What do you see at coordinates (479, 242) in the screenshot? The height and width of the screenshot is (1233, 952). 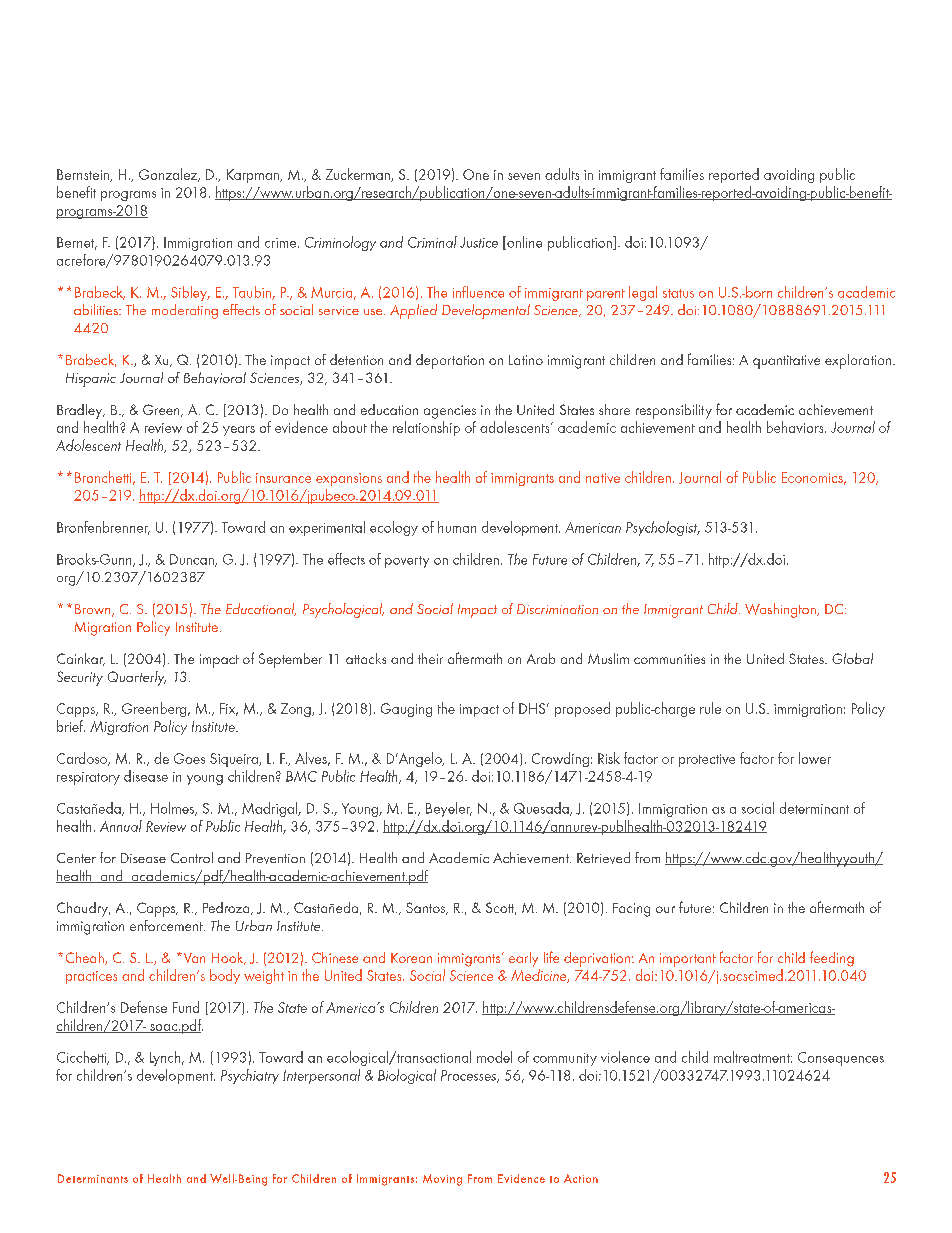 I see `Justice` at bounding box center [479, 242].
